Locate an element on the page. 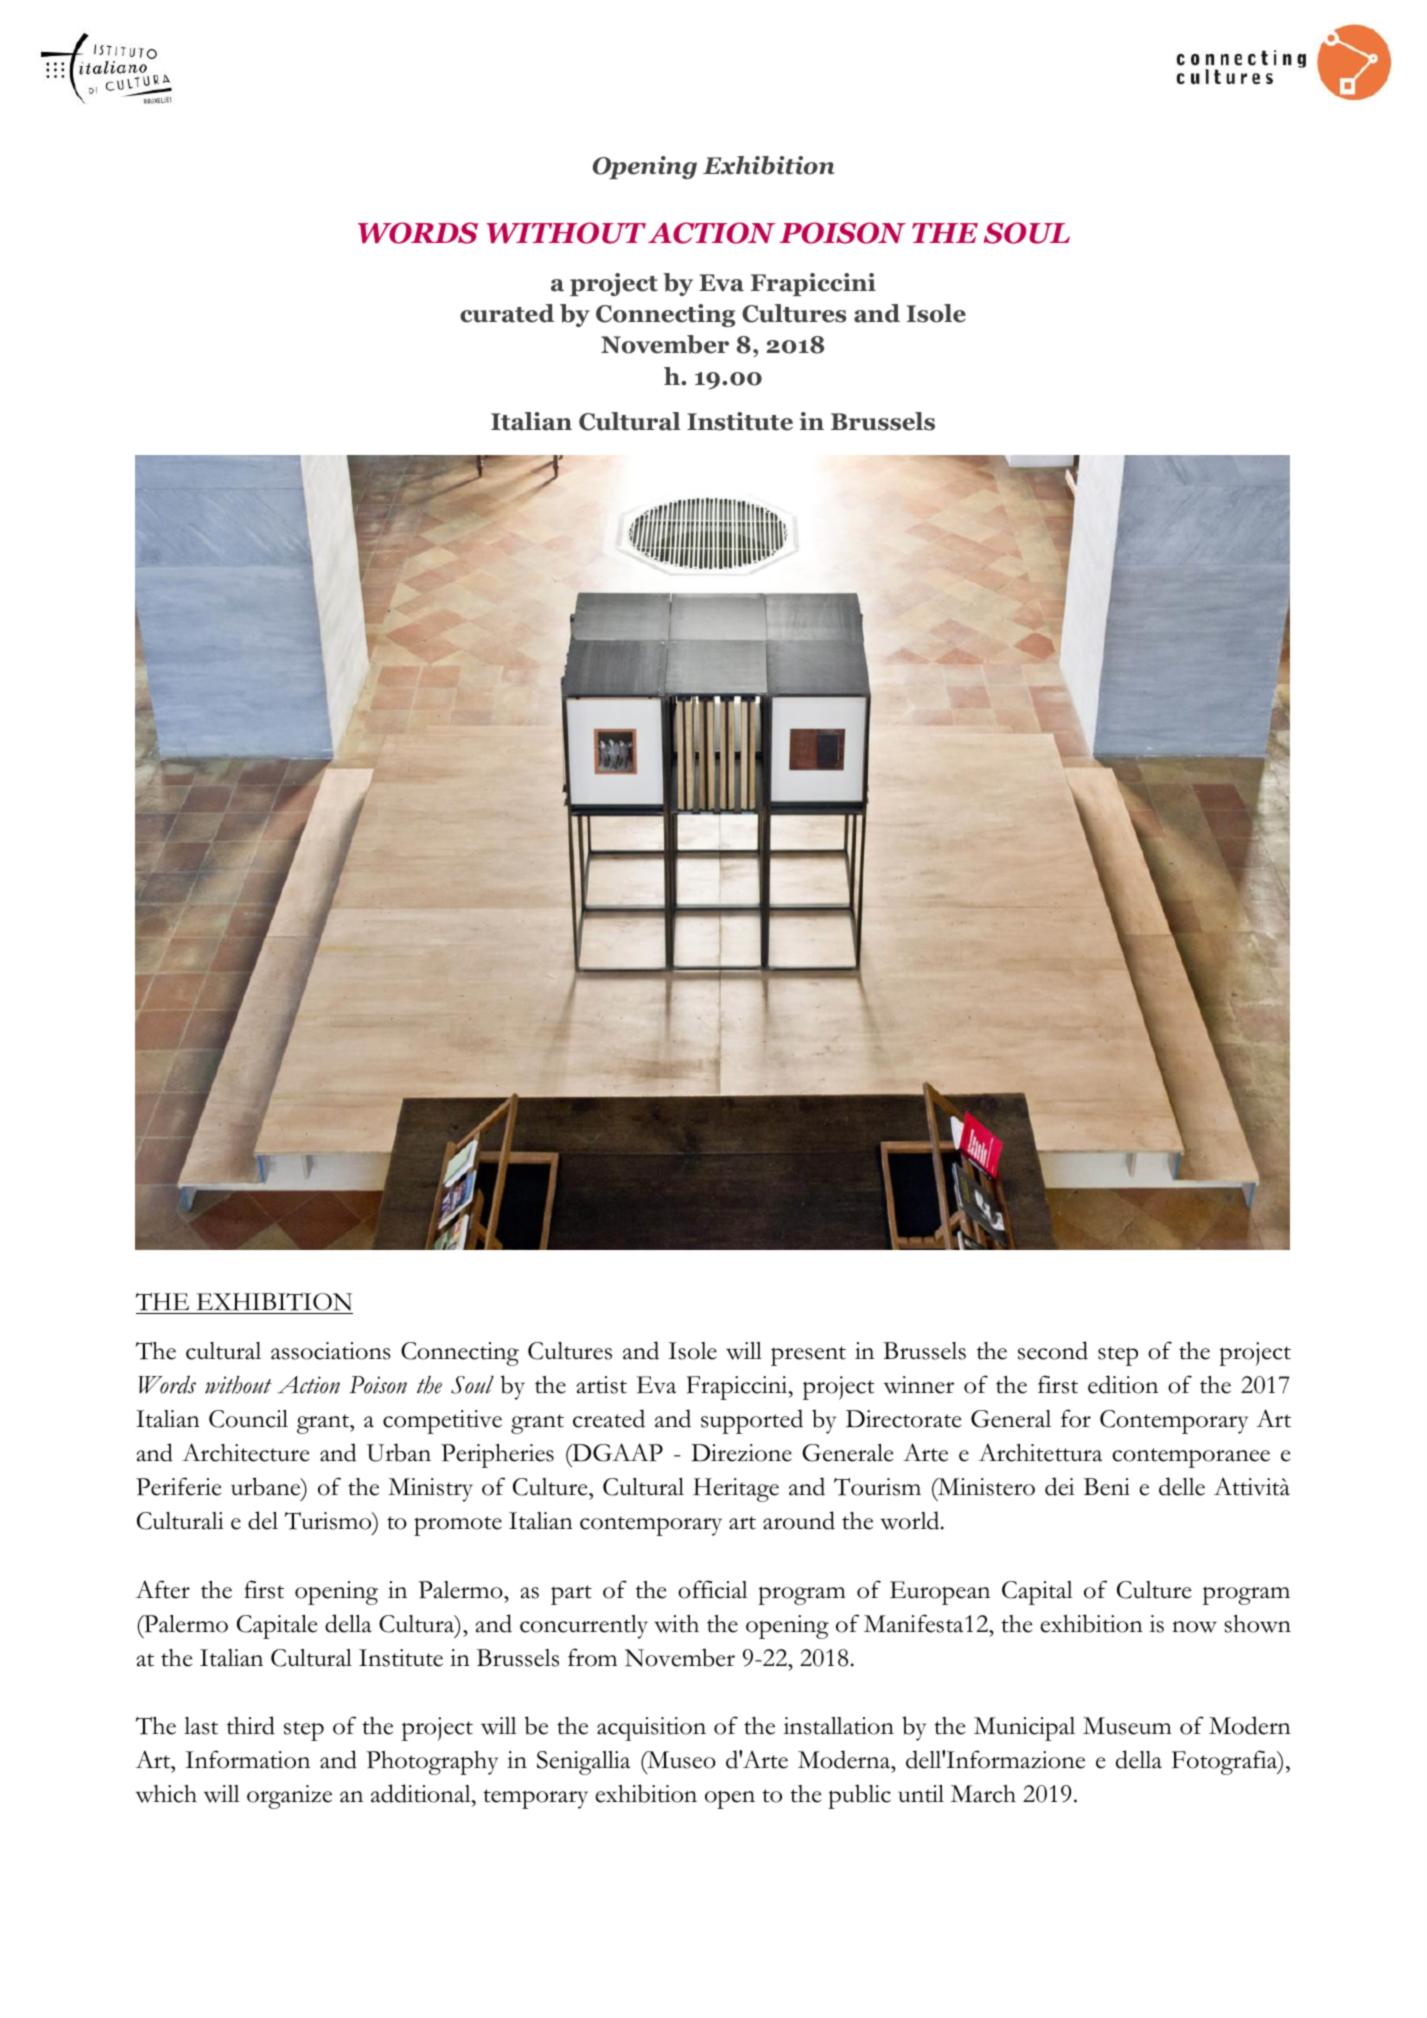 The height and width of the document is (2018, 1427). supported is located at coordinates (752, 1421).
